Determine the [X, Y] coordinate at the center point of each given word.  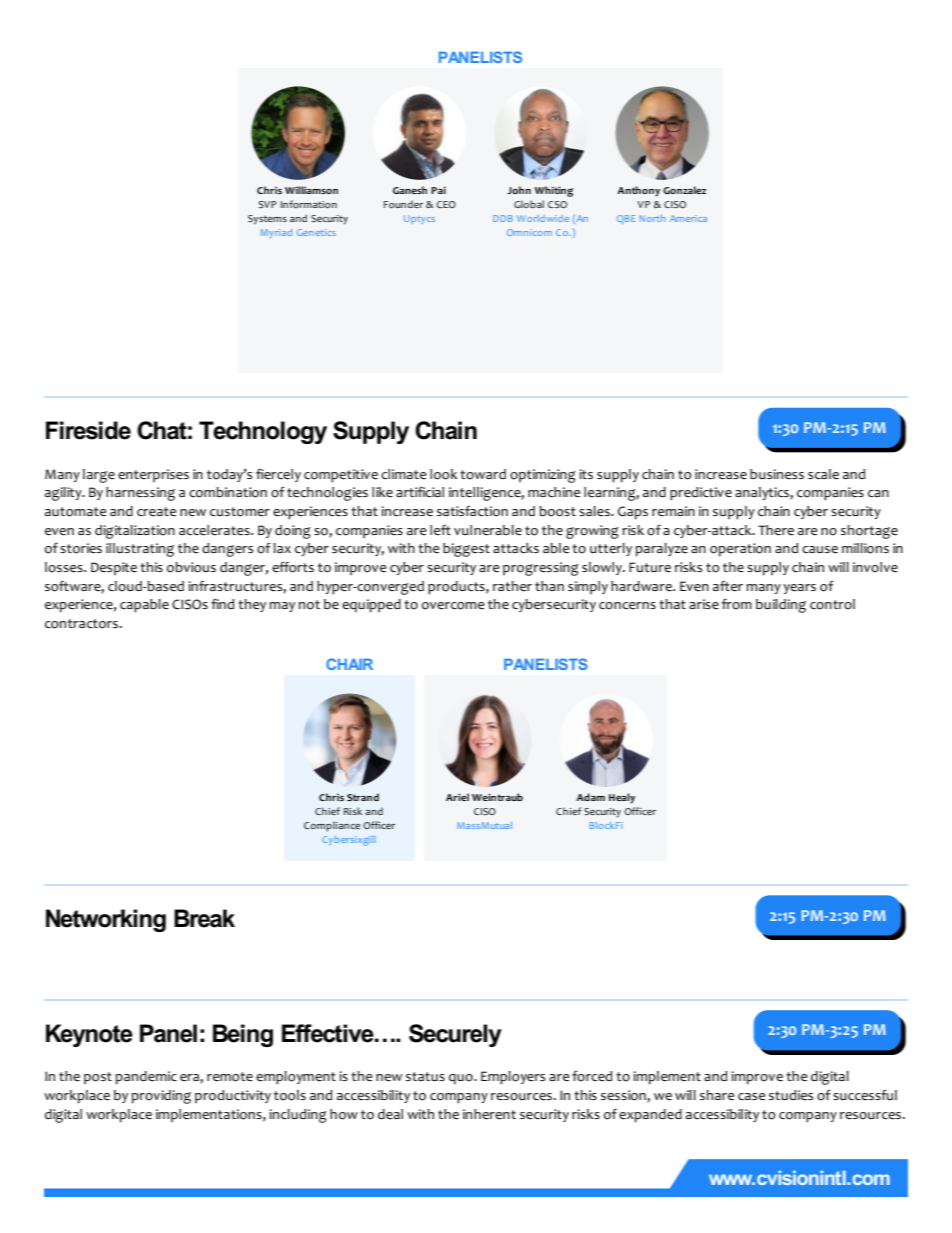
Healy [622, 798]
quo [462, 1079]
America [688, 218]
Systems [267, 220]
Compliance [332, 826]
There [776, 530]
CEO [446, 204]
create [157, 512]
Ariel [457, 797]
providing [161, 1097]
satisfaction [472, 511]
